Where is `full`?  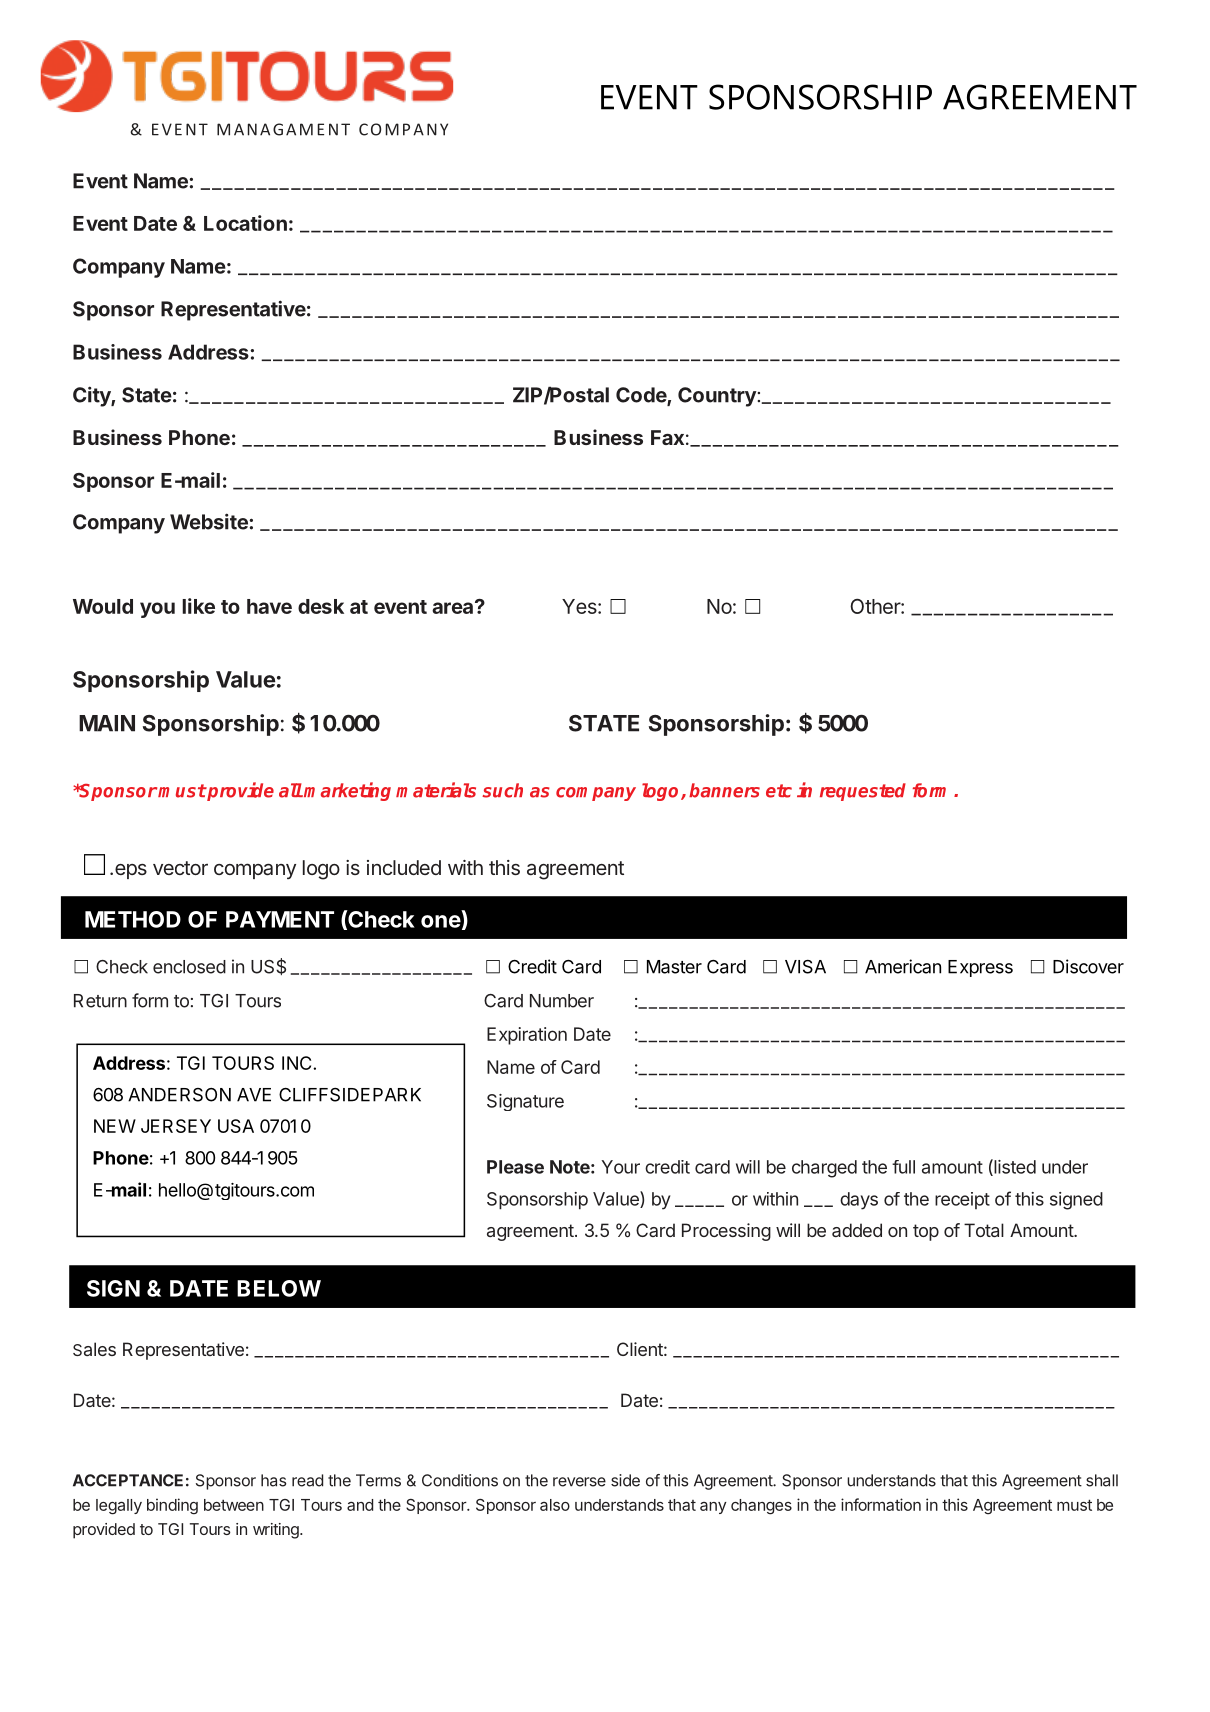 full is located at coordinates (903, 1167).
